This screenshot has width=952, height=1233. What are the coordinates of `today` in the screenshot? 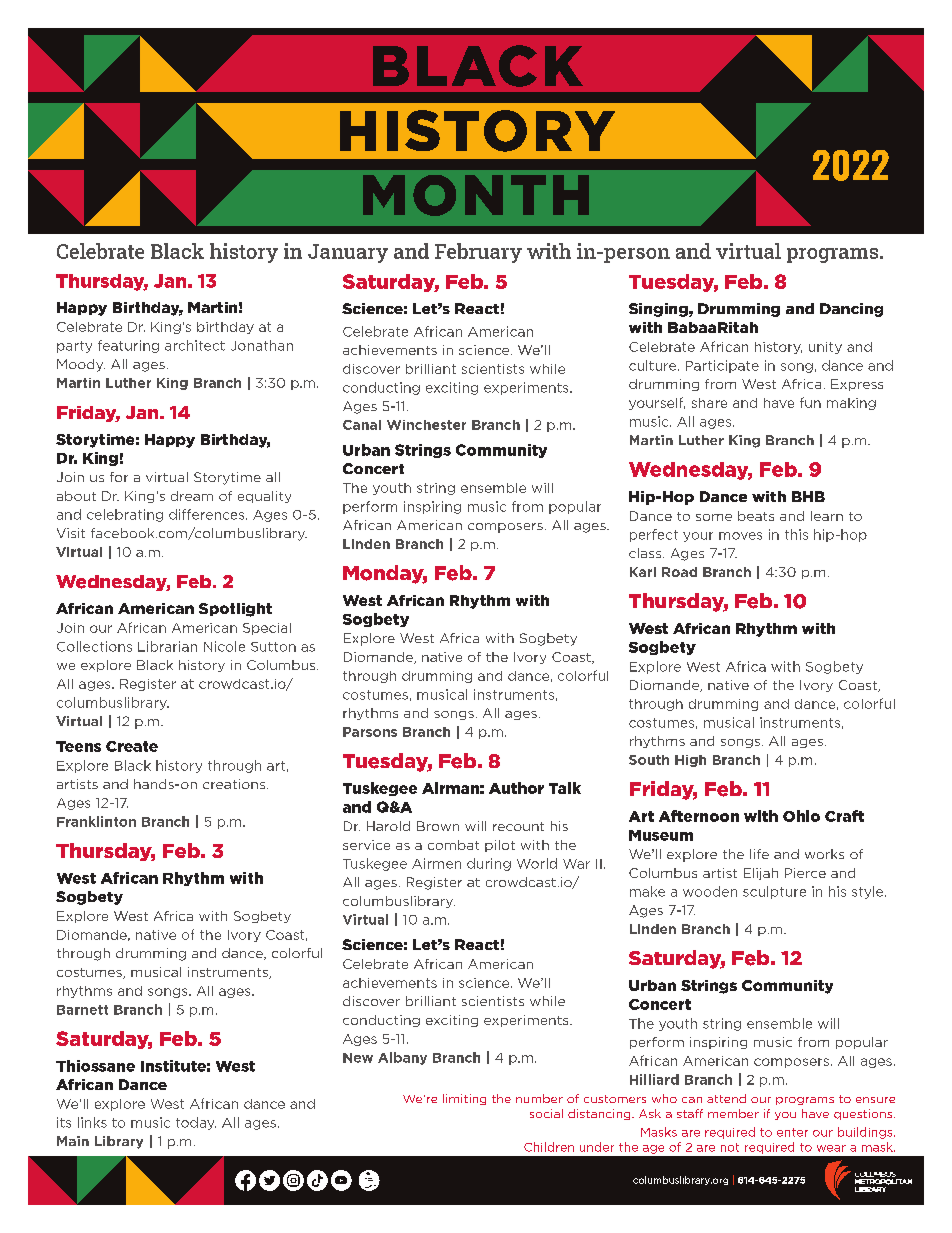 It's located at (196, 1123).
